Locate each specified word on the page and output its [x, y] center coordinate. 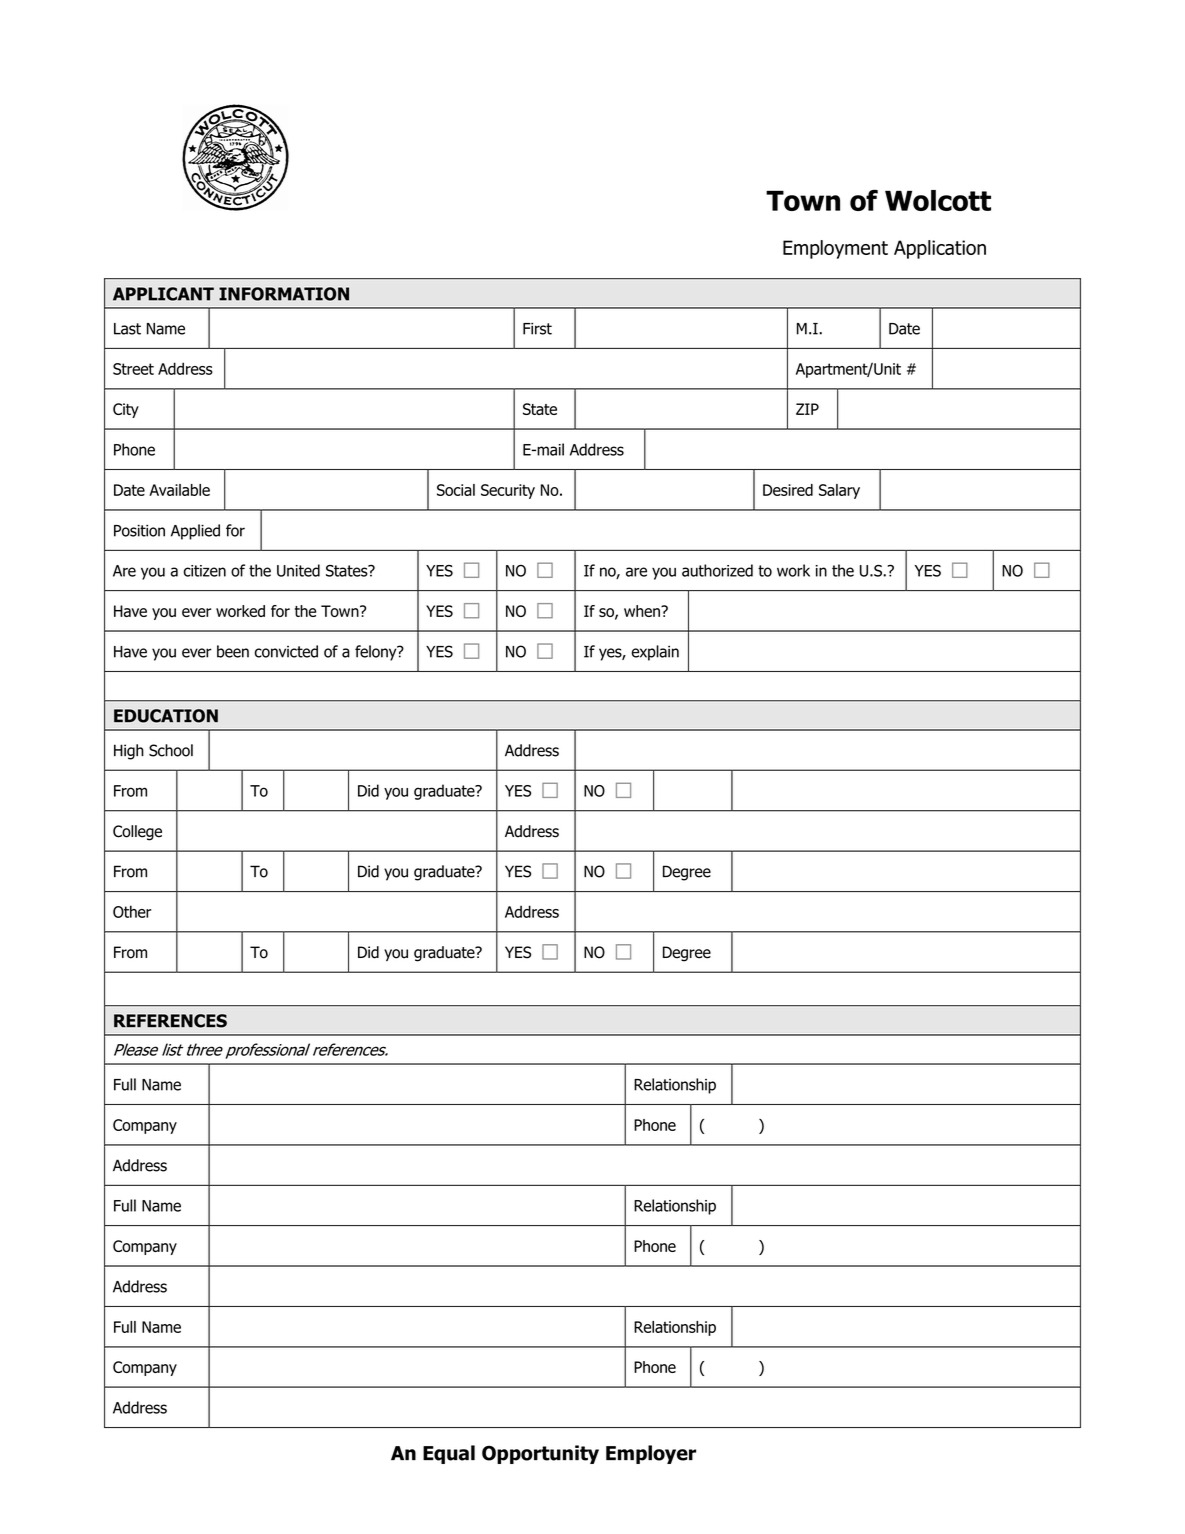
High [129, 752]
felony [377, 653]
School [171, 750]
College [137, 833]
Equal [449, 1454]
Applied [195, 532]
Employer [651, 1454]
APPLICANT [163, 294]
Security [508, 491]
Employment [835, 249]
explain [655, 653]
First [537, 329]
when [643, 611]
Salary [839, 491]
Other [132, 911]
